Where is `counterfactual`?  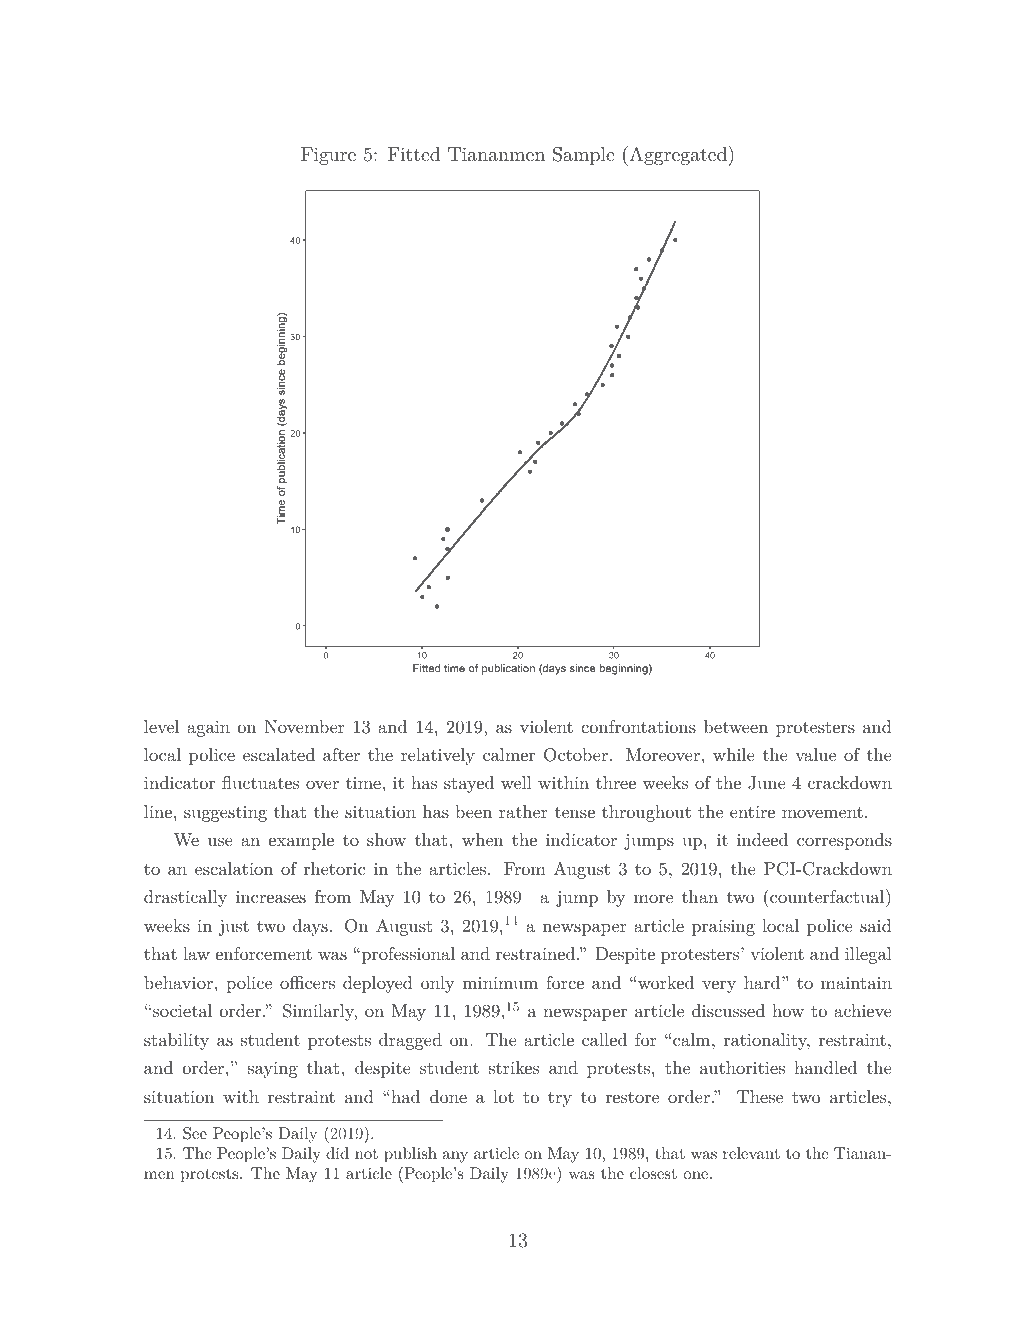
counterfactual is located at coordinates (826, 896).
